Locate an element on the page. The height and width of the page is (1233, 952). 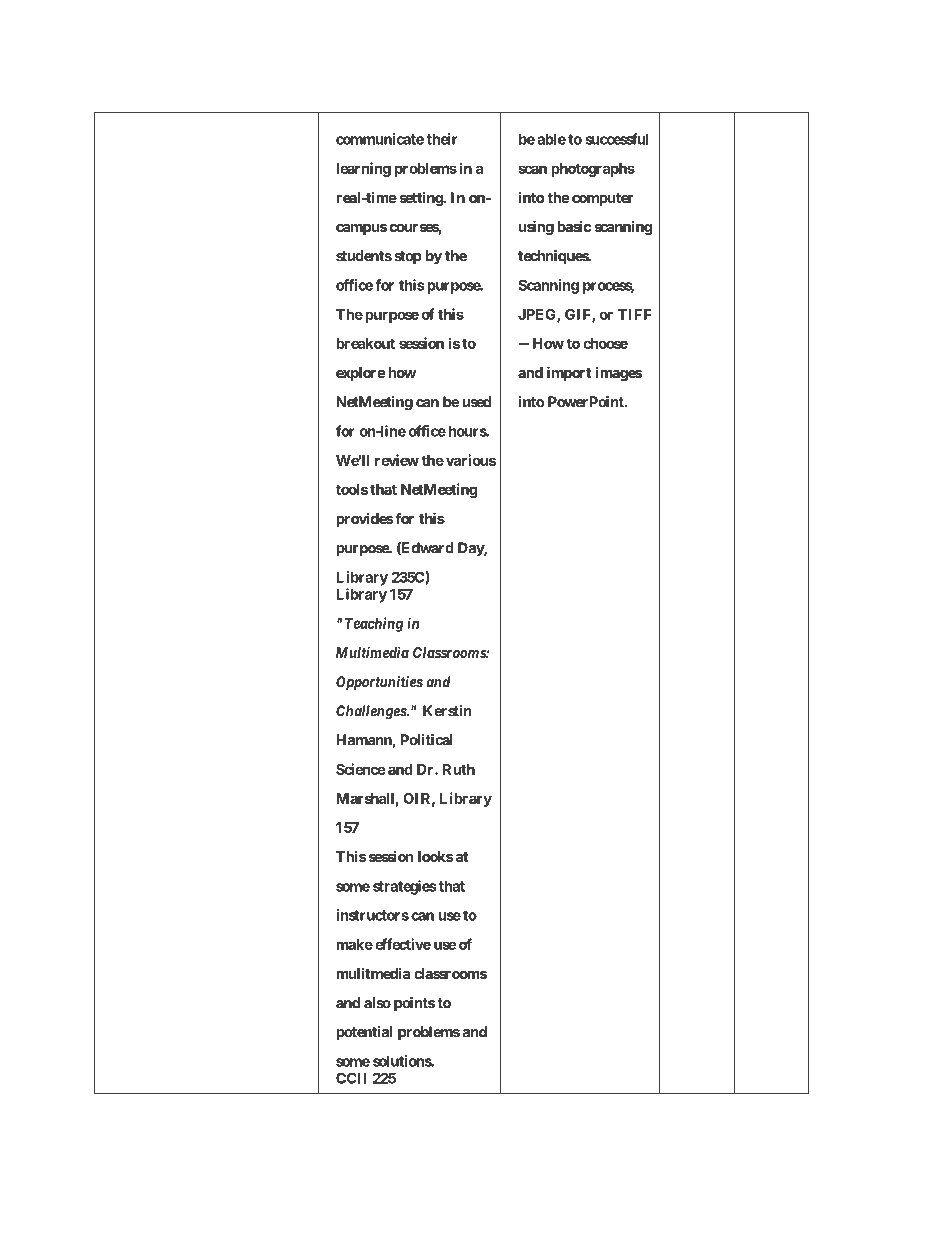
communicate is located at coordinates (380, 139).
